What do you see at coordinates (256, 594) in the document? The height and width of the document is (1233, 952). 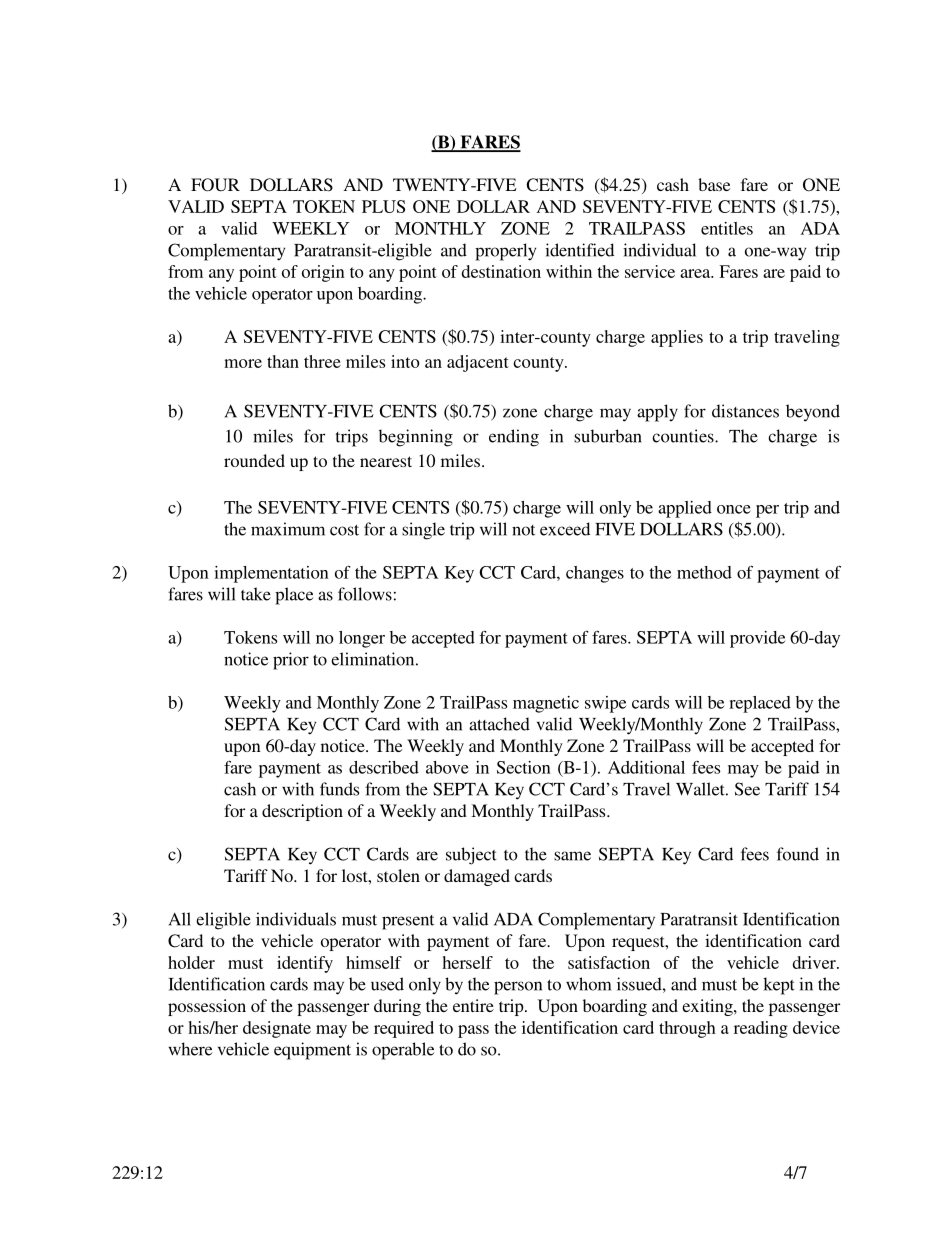 I see `take` at bounding box center [256, 594].
